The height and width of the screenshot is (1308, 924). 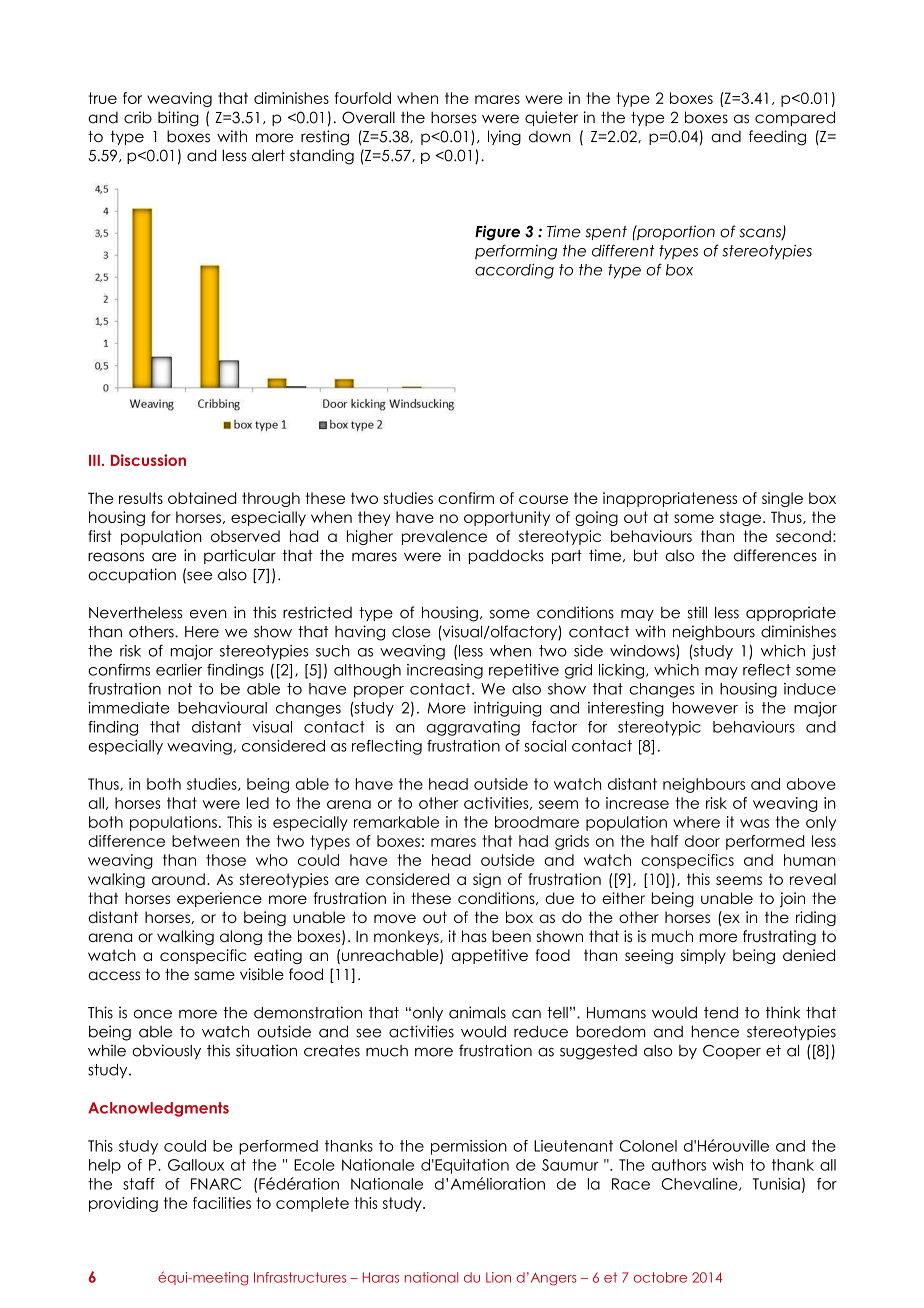 What do you see at coordinates (148, 460) in the screenshot?
I see `Discussion` at bounding box center [148, 460].
